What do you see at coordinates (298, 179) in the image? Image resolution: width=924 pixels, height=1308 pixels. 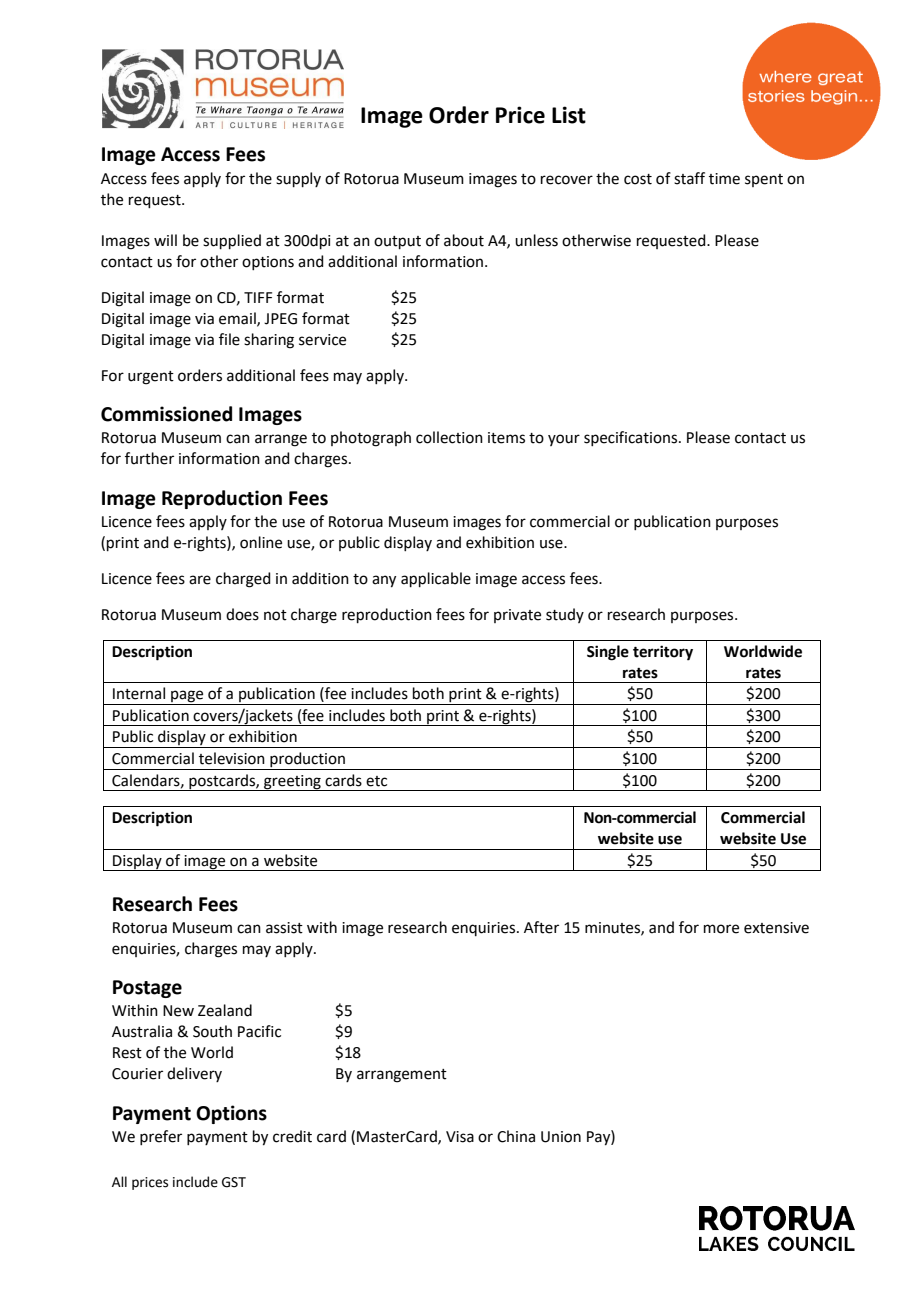 I see `supply` at bounding box center [298, 179].
